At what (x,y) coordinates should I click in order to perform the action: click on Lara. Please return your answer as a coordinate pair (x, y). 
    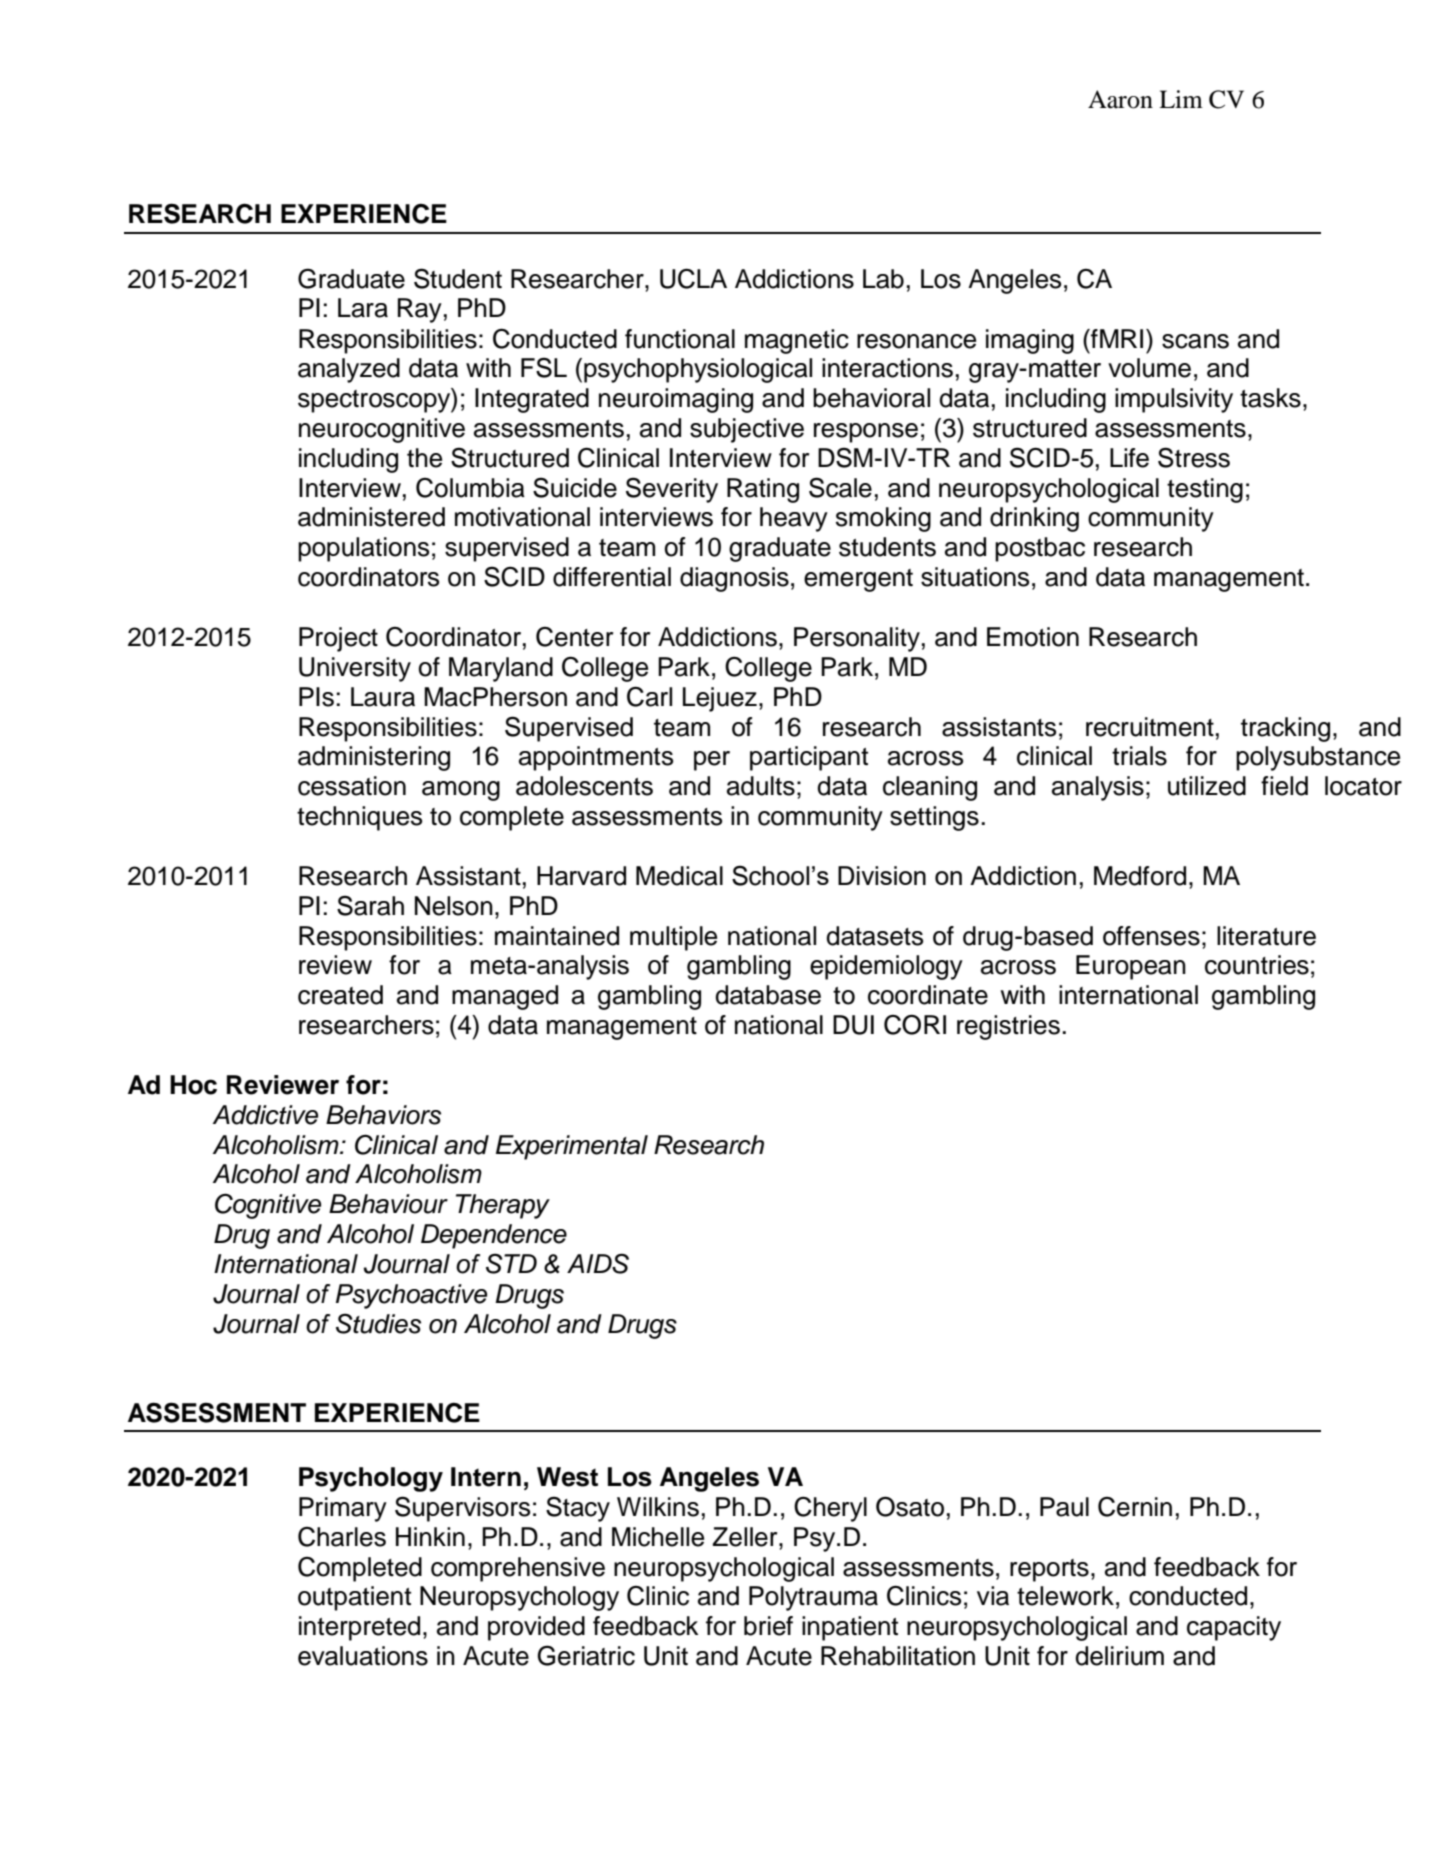
    Looking at the image, I should click on (363, 308).
